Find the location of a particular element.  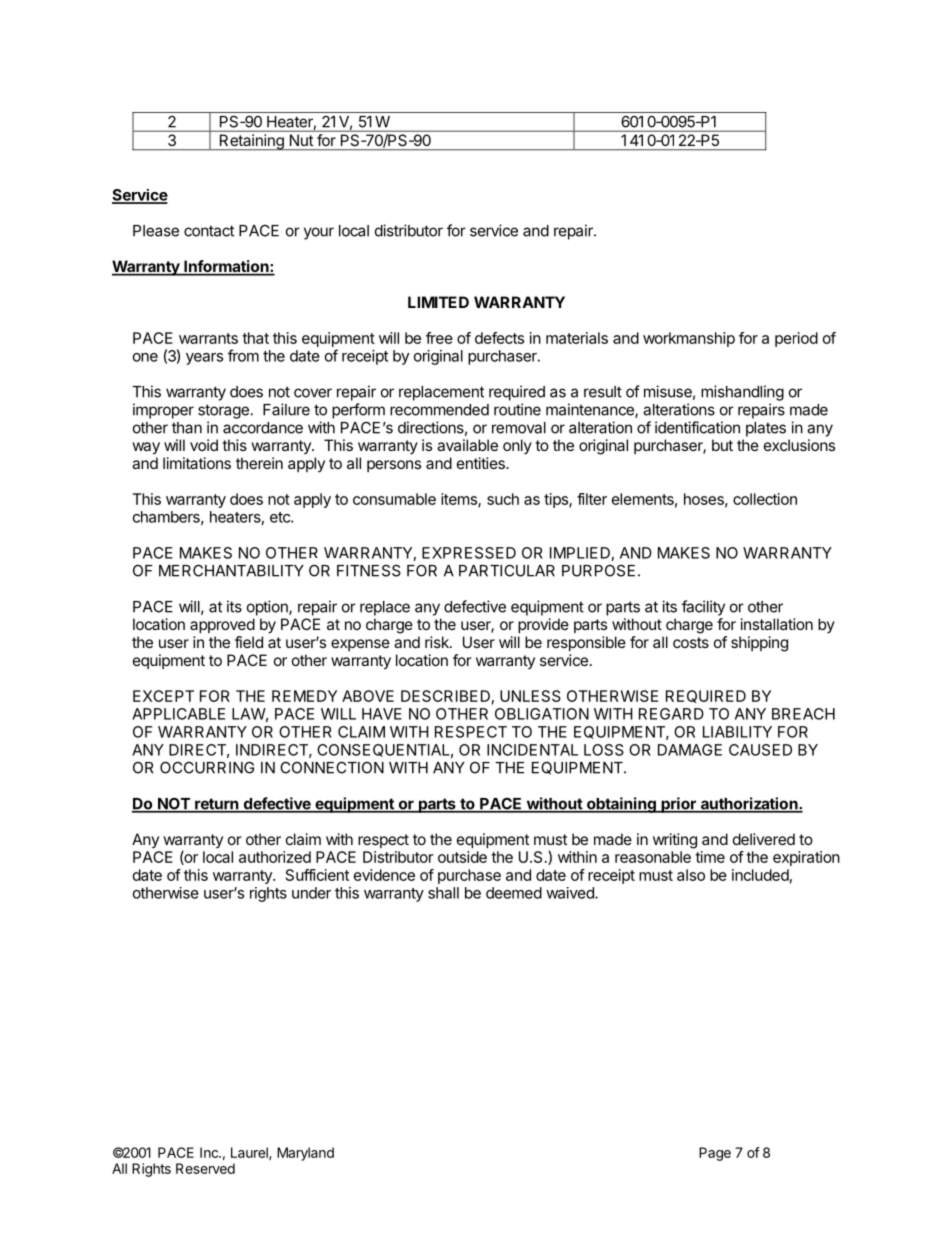

return is located at coordinates (217, 805).
